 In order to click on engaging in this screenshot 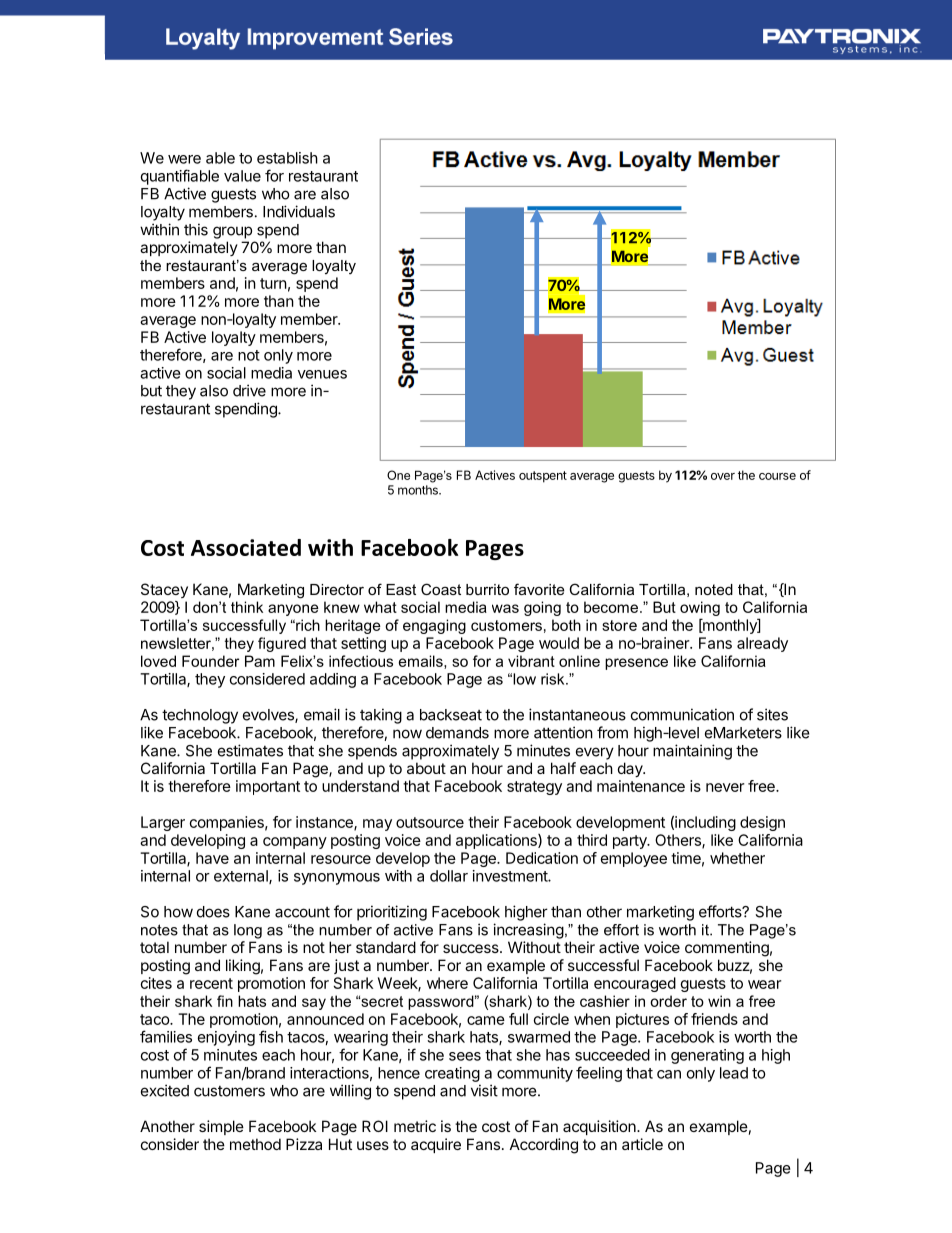, I will do `click(434, 626)`.
